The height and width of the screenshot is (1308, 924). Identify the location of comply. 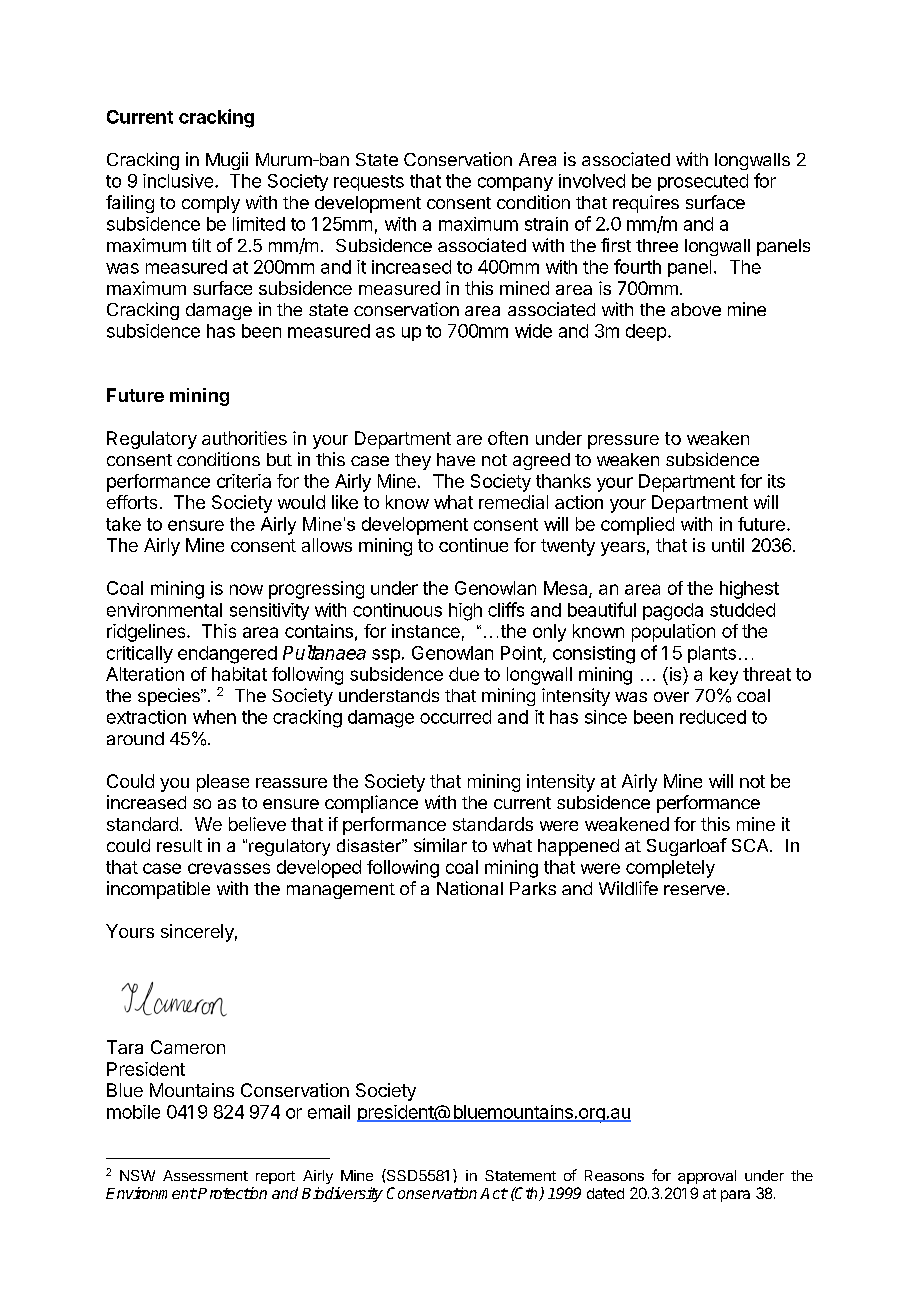
(211, 204).
